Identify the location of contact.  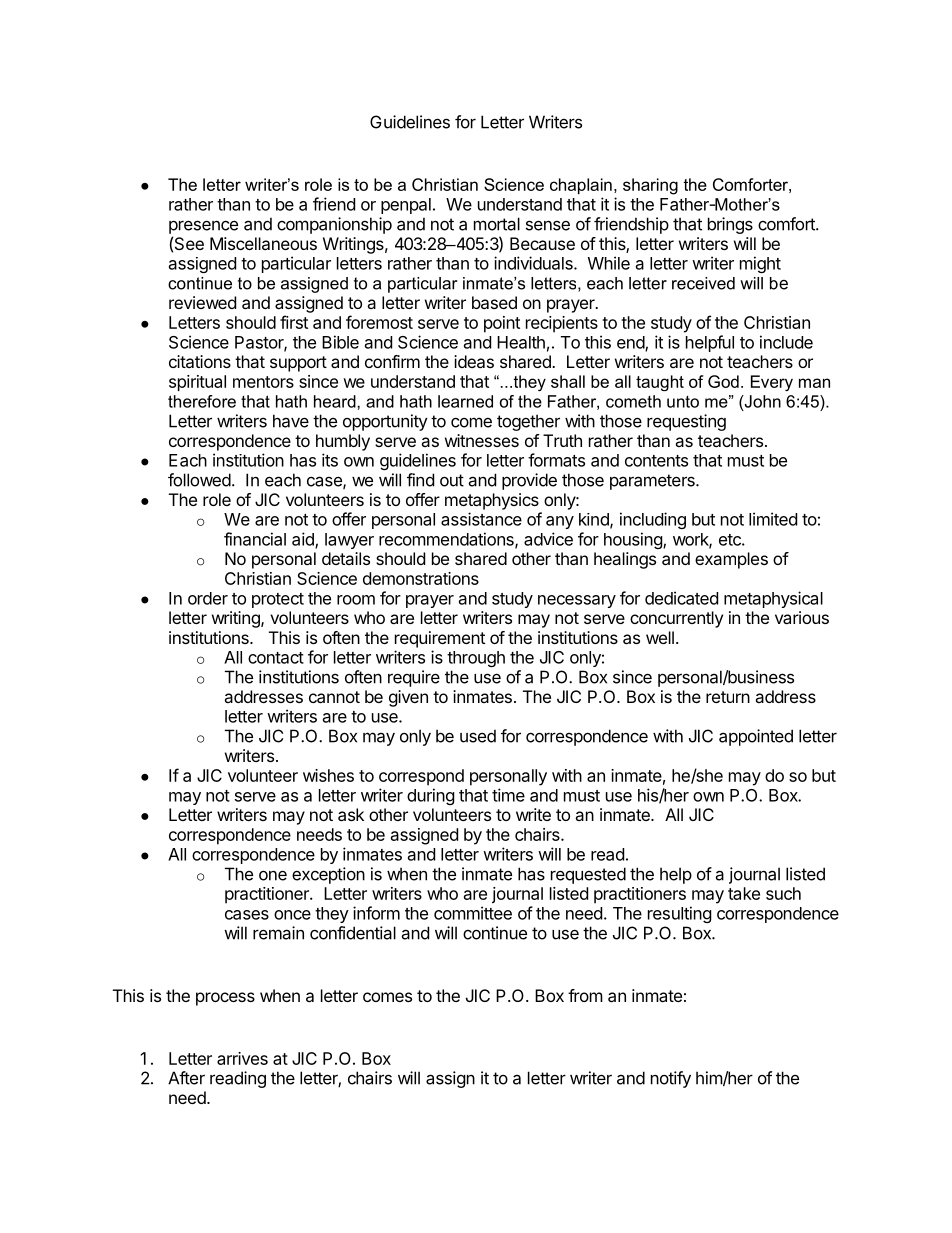
(276, 658).
